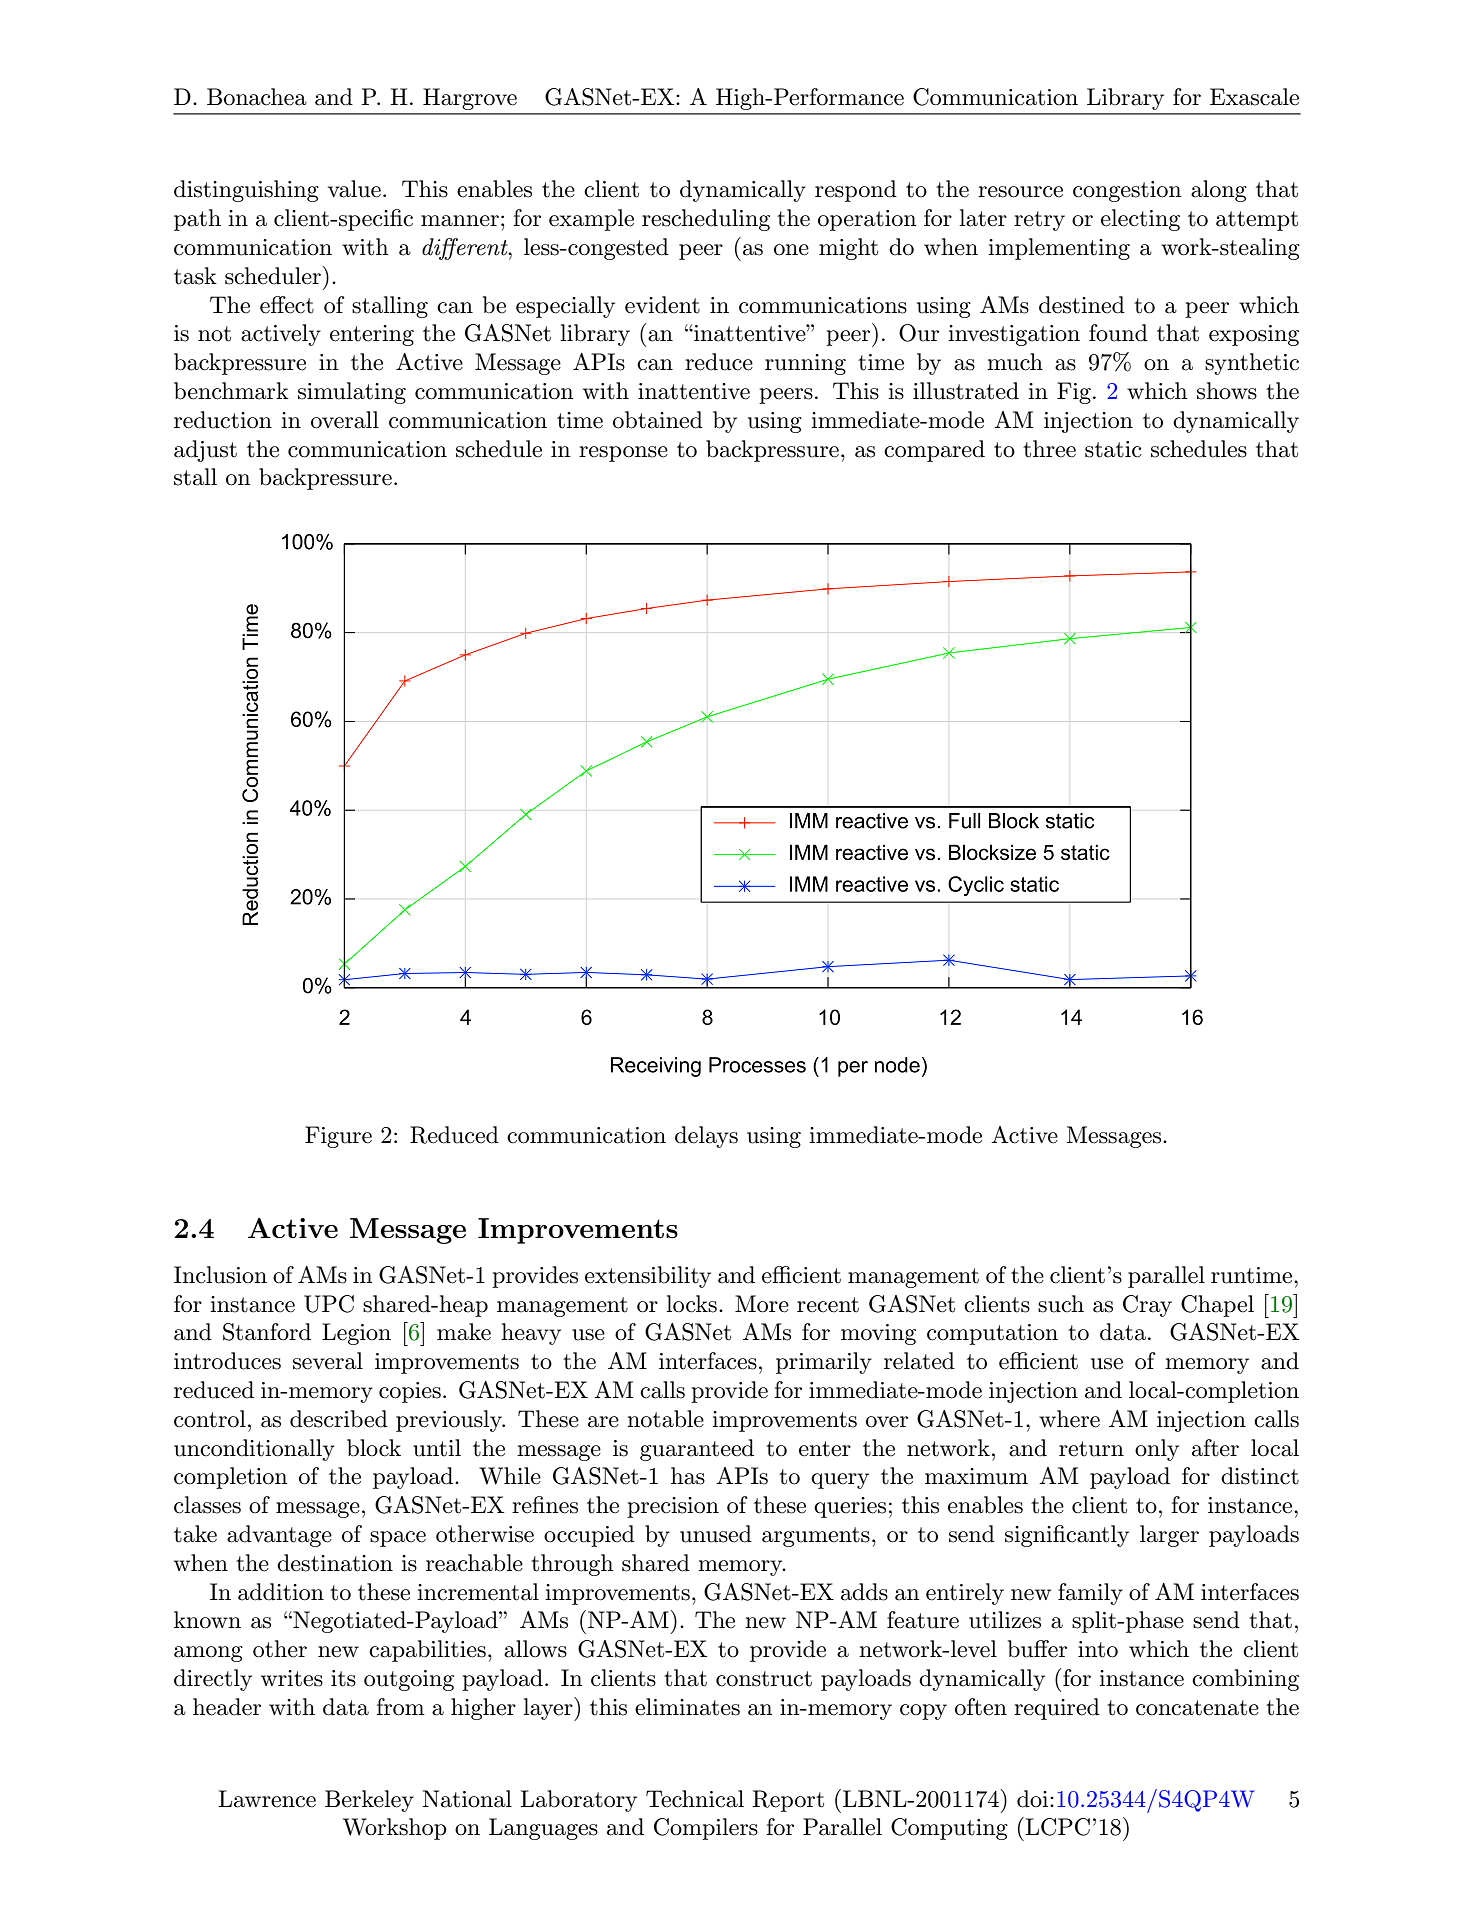 Image resolution: width=1474 pixels, height=1908 pixels. I want to click on electing, so click(1140, 220).
